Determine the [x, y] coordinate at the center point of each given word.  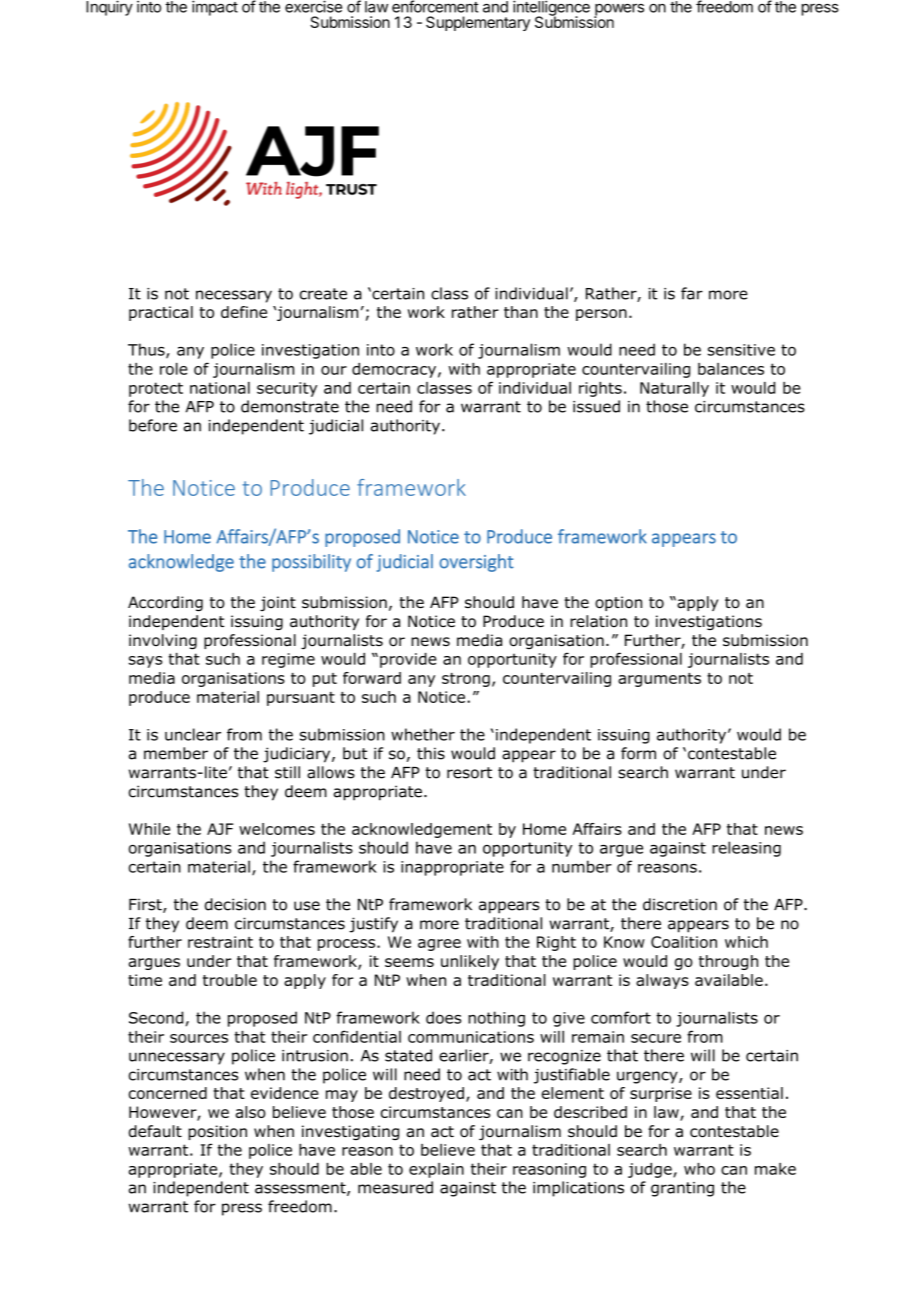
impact [215, 8]
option [618, 603]
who [699, 1169]
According [165, 604]
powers [619, 10]
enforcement [435, 6]
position [217, 1132]
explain [436, 1170]
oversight [476, 563]
